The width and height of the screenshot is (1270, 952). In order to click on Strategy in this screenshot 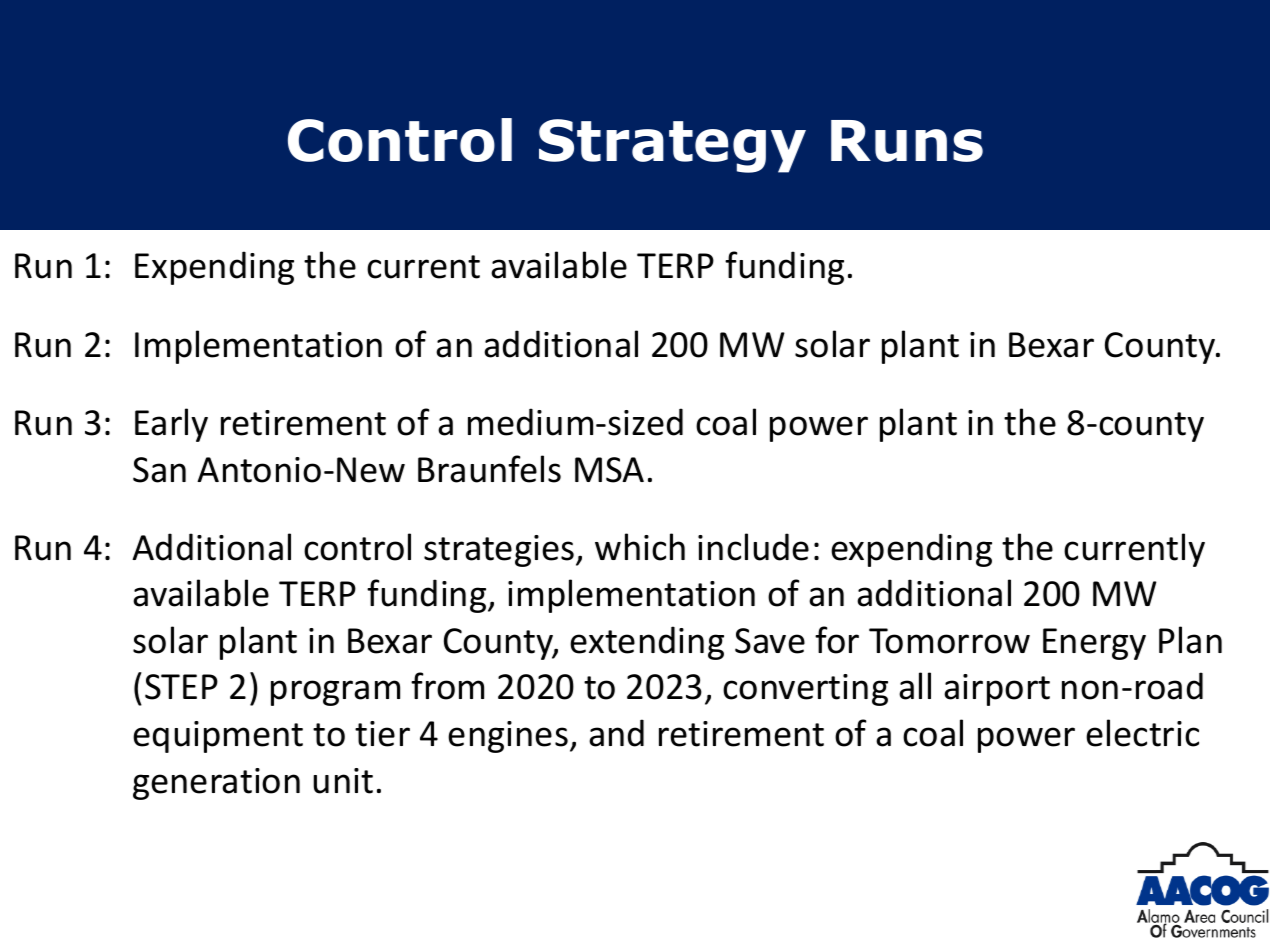, I will do `click(672, 146)`.
